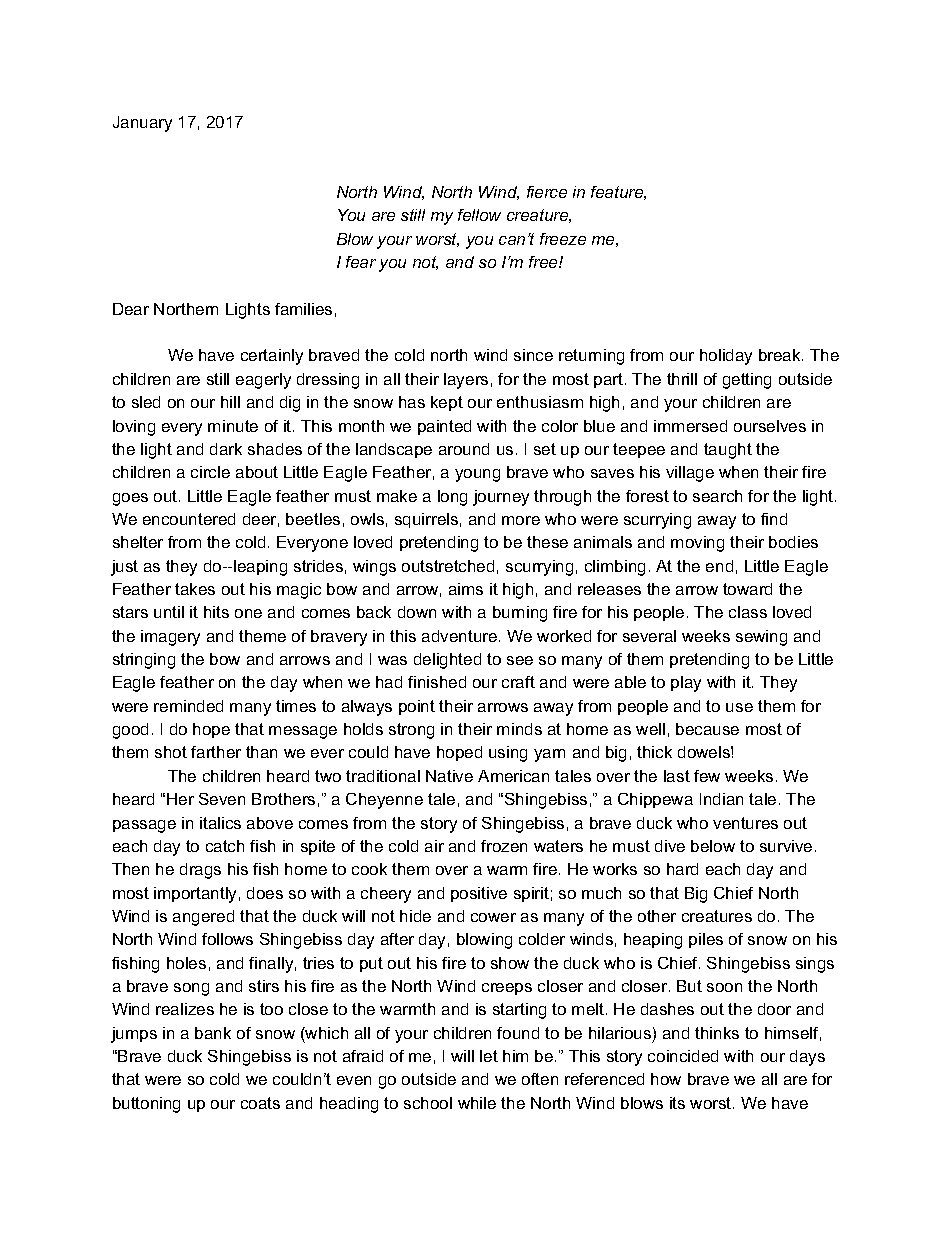 The height and width of the screenshot is (1233, 952). I want to click on class, so click(748, 612).
